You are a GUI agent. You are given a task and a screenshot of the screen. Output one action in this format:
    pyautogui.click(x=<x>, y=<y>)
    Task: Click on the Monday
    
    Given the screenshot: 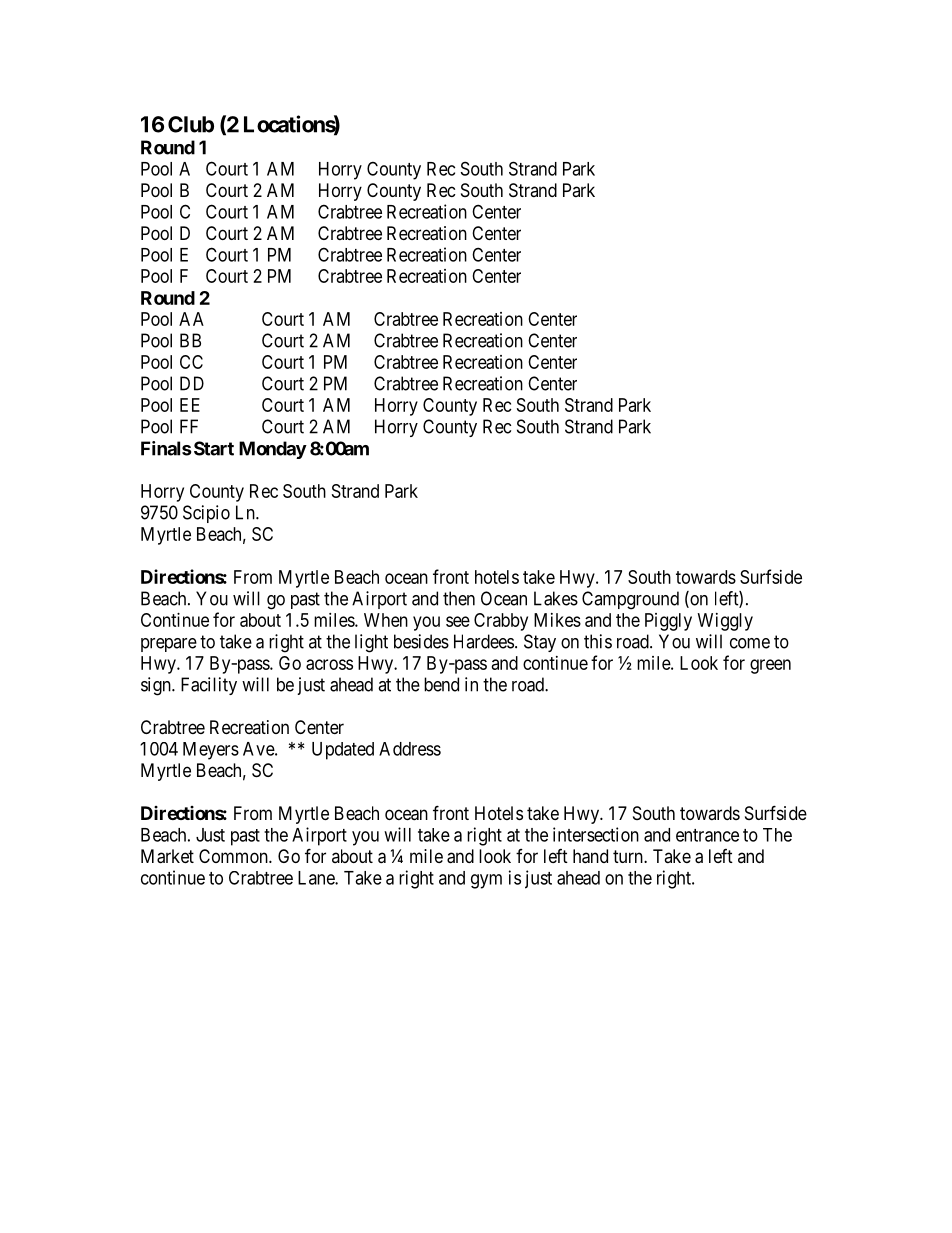 What is the action you would take?
    pyautogui.click(x=273, y=450)
